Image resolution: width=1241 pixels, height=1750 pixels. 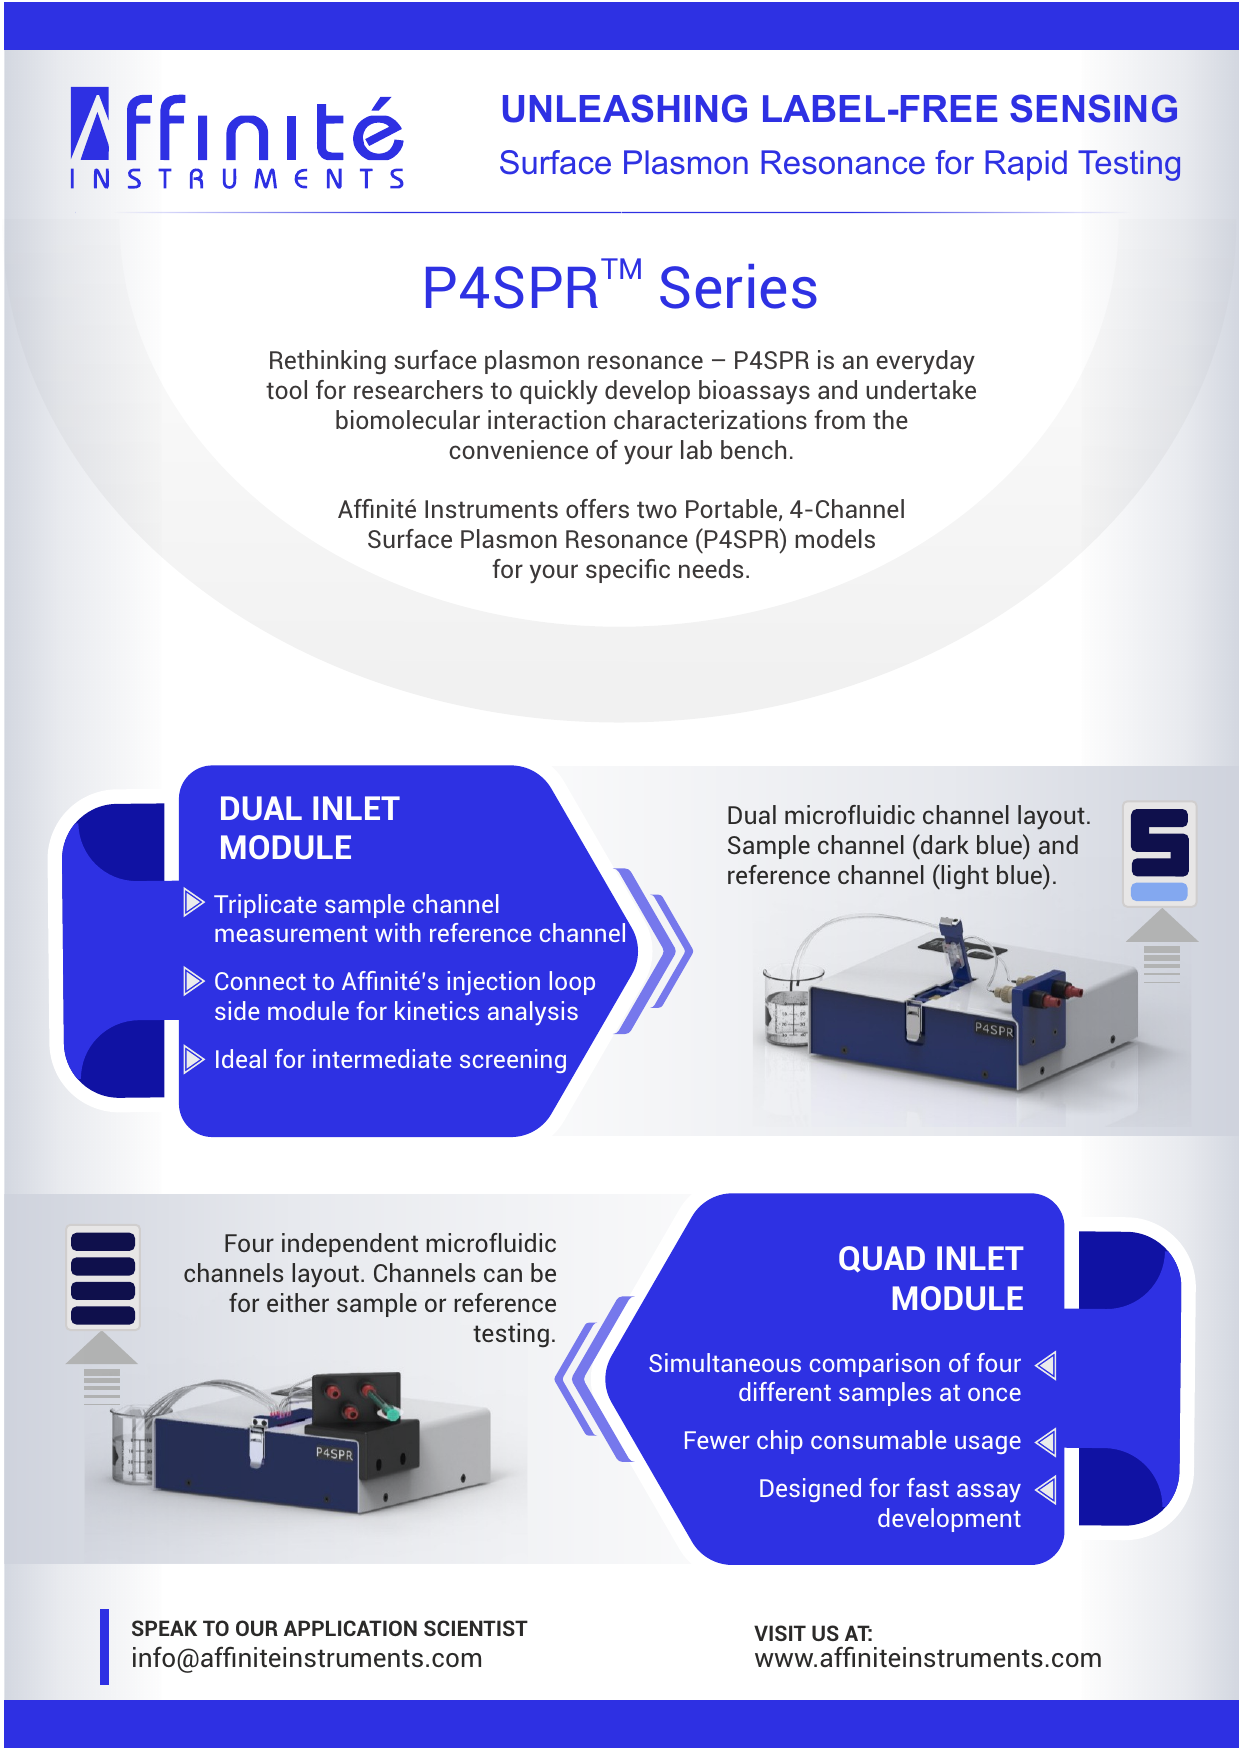 I want to click on UNLEASHING, so click(x=625, y=108).
